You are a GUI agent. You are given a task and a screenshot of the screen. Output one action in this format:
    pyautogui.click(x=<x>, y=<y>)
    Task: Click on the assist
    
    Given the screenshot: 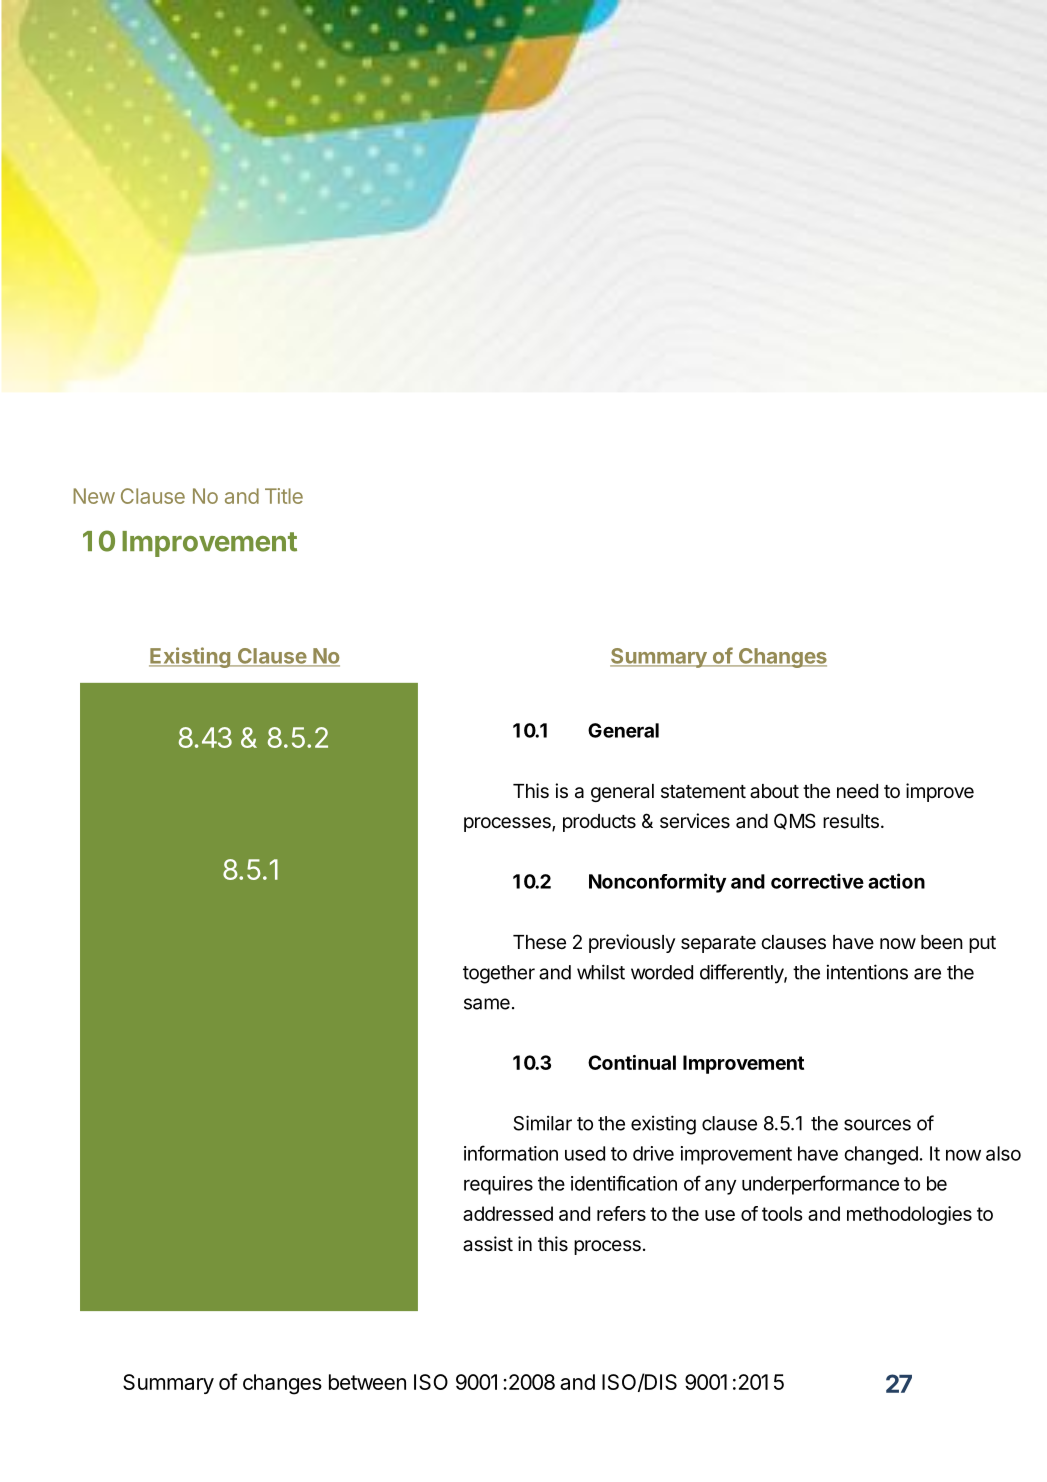 What is the action you would take?
    pyautogui.click(x=488, y=1244)
